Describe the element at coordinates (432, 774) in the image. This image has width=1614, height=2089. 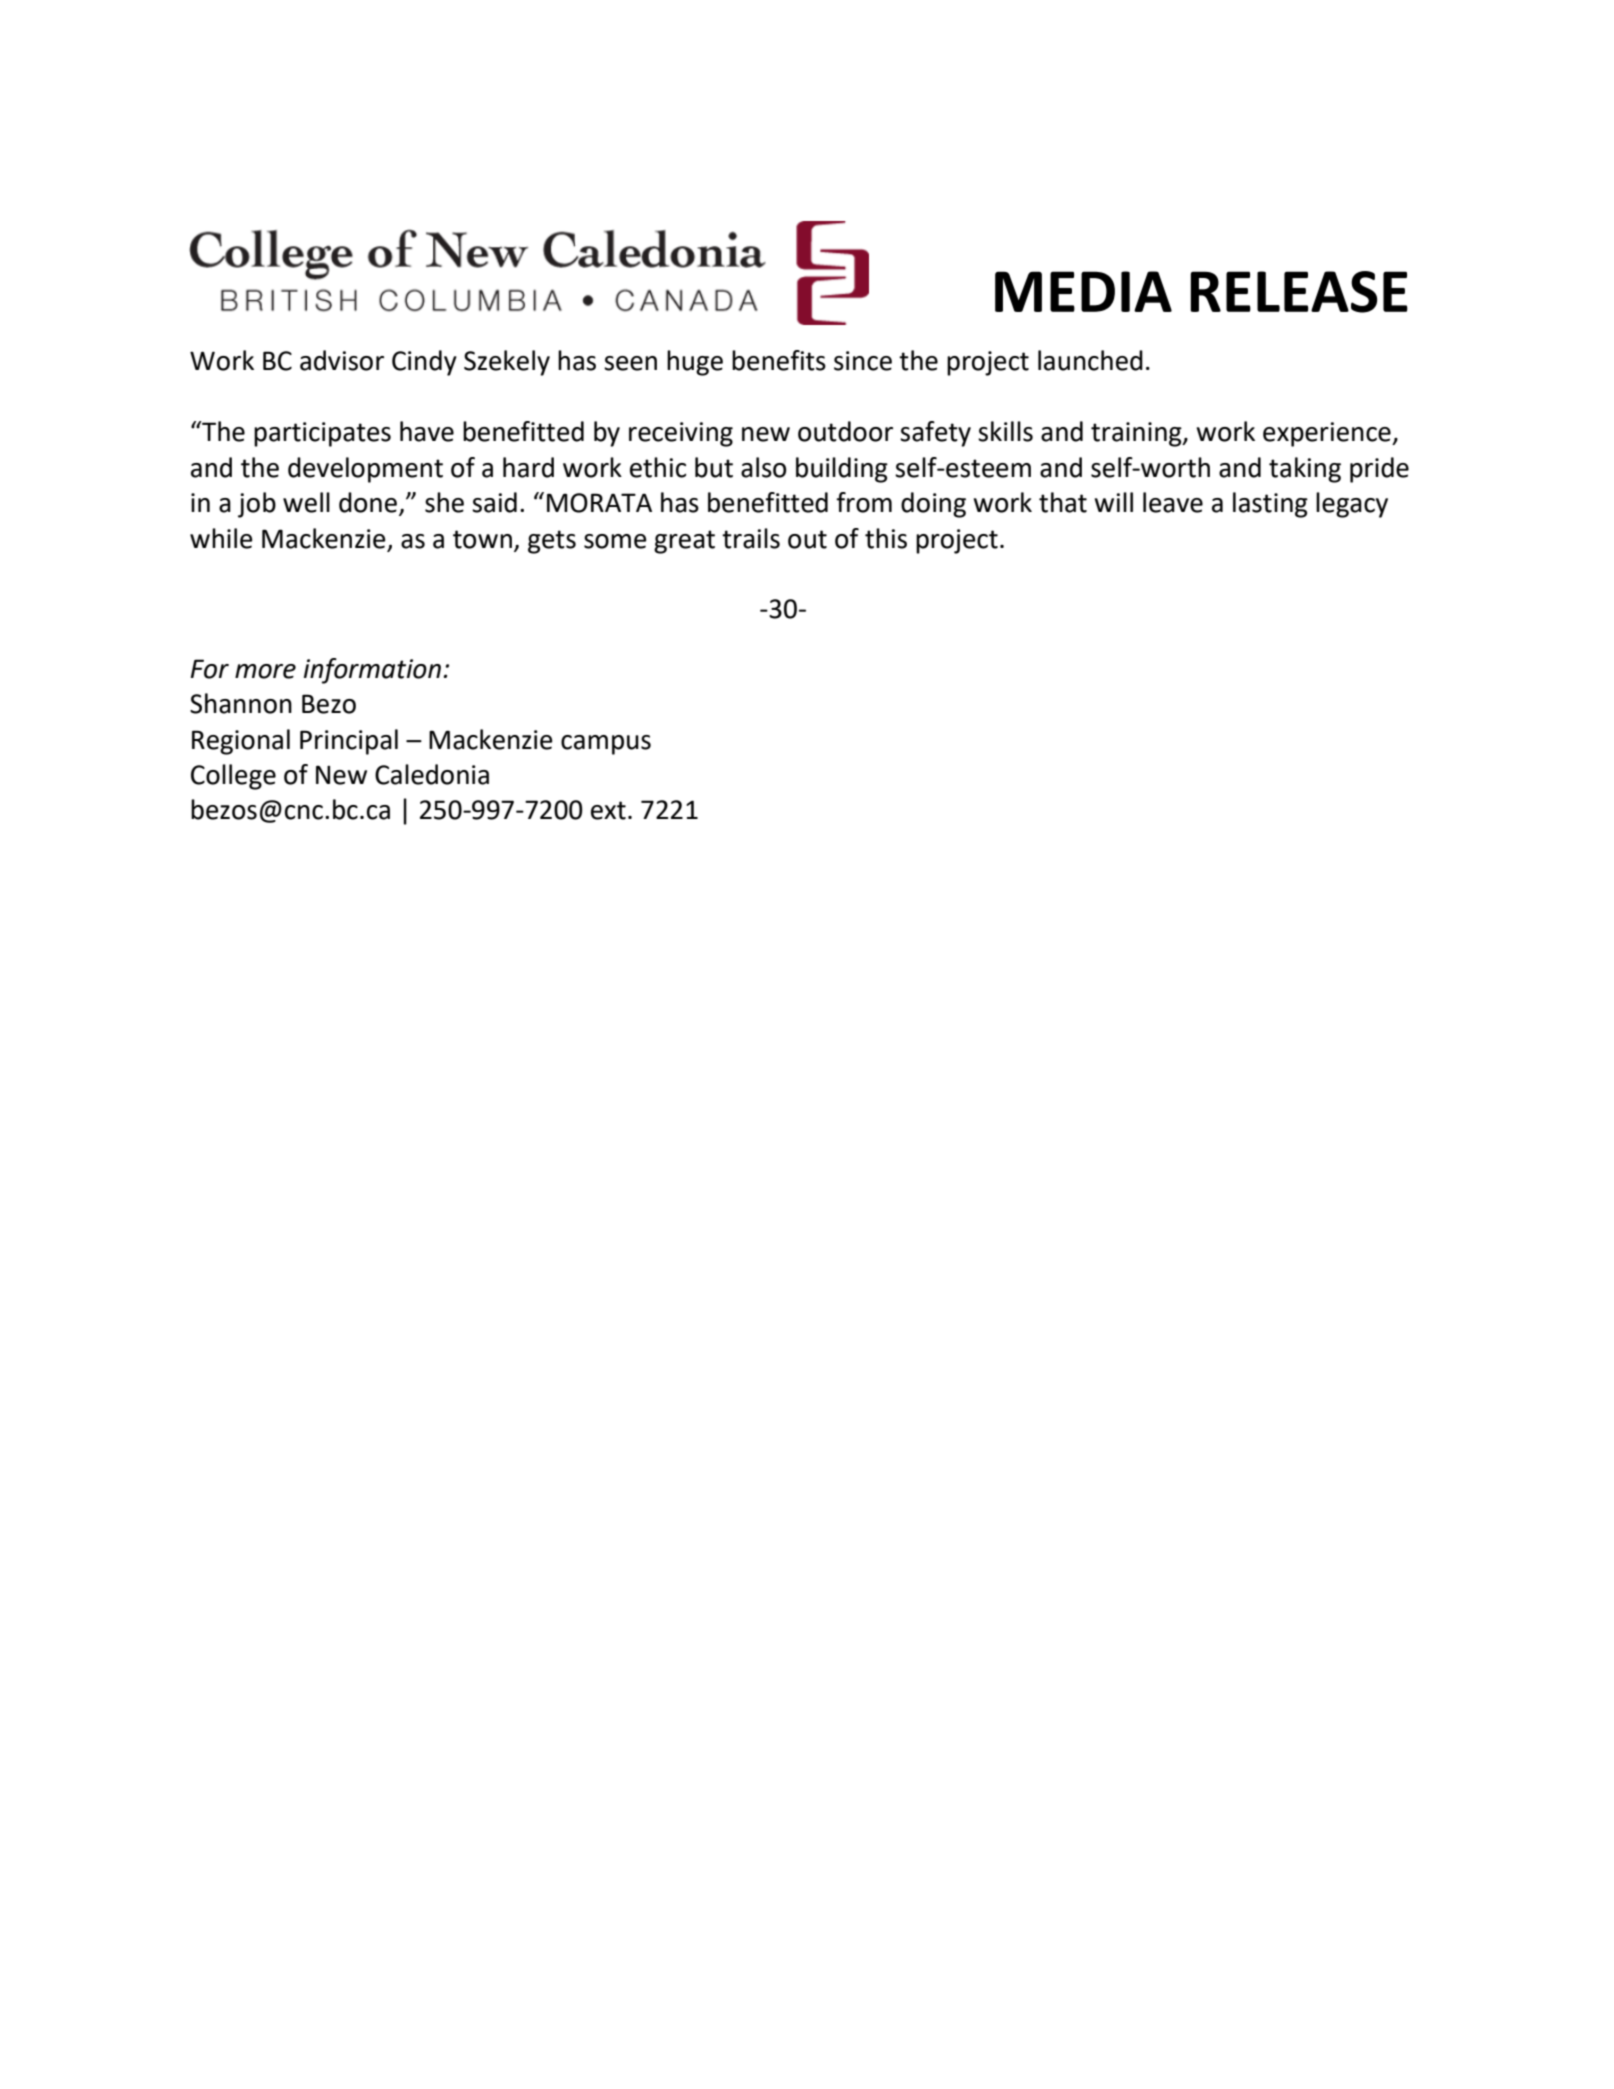
I see `Caledonia` at that location.
